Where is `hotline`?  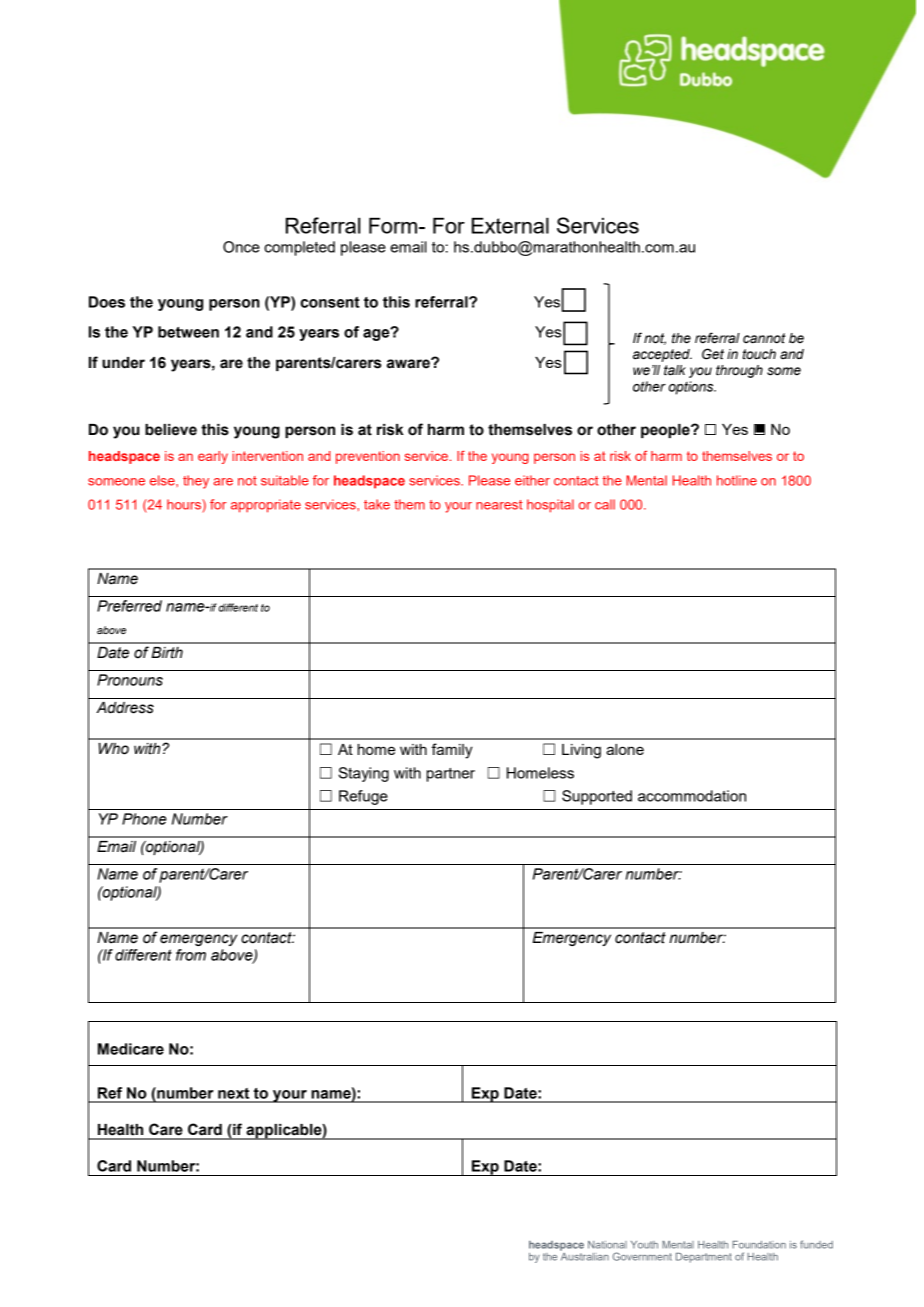
hotline is located at coordinates (737, 480).
